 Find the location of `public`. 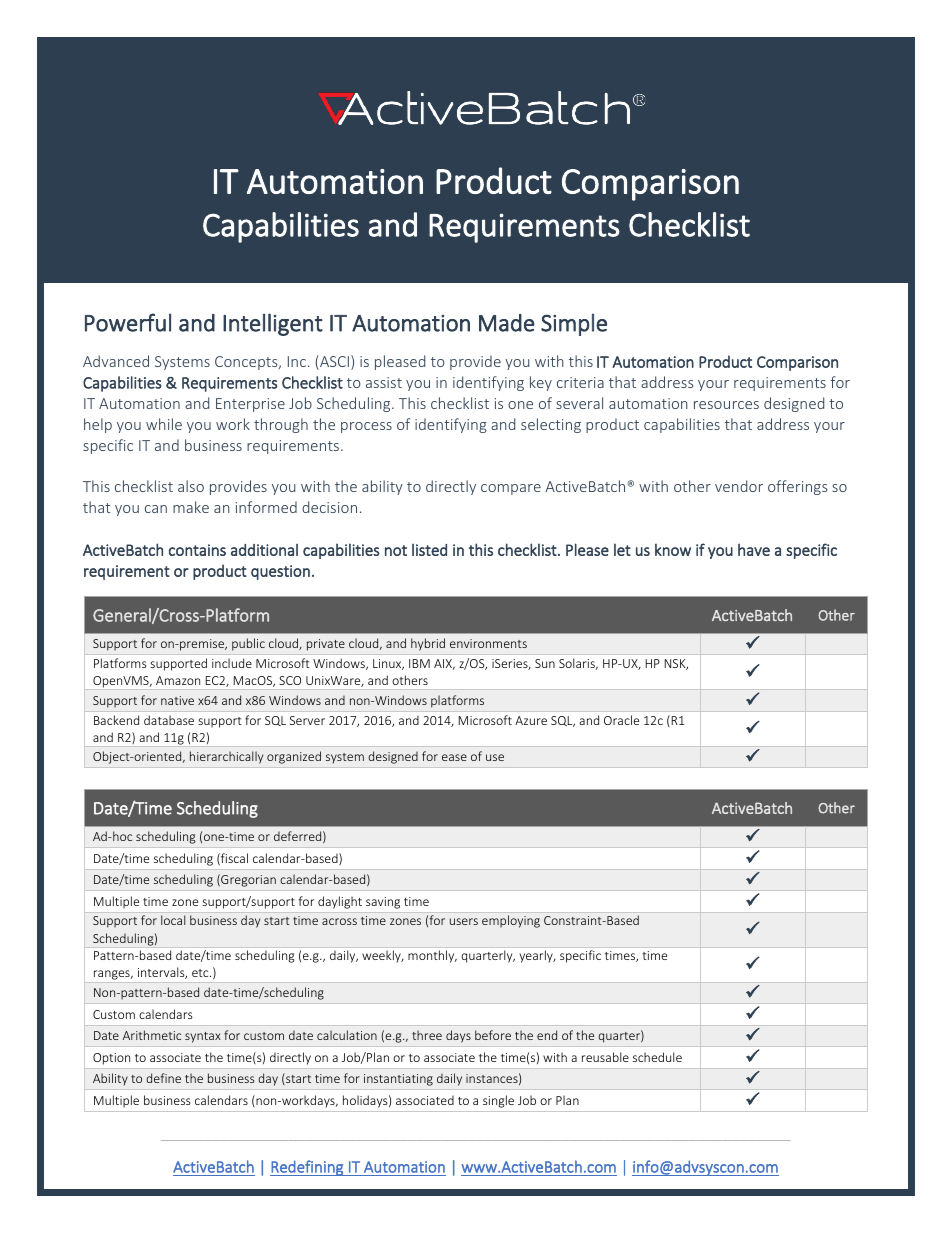

public is located at coordinates (248, 644).
